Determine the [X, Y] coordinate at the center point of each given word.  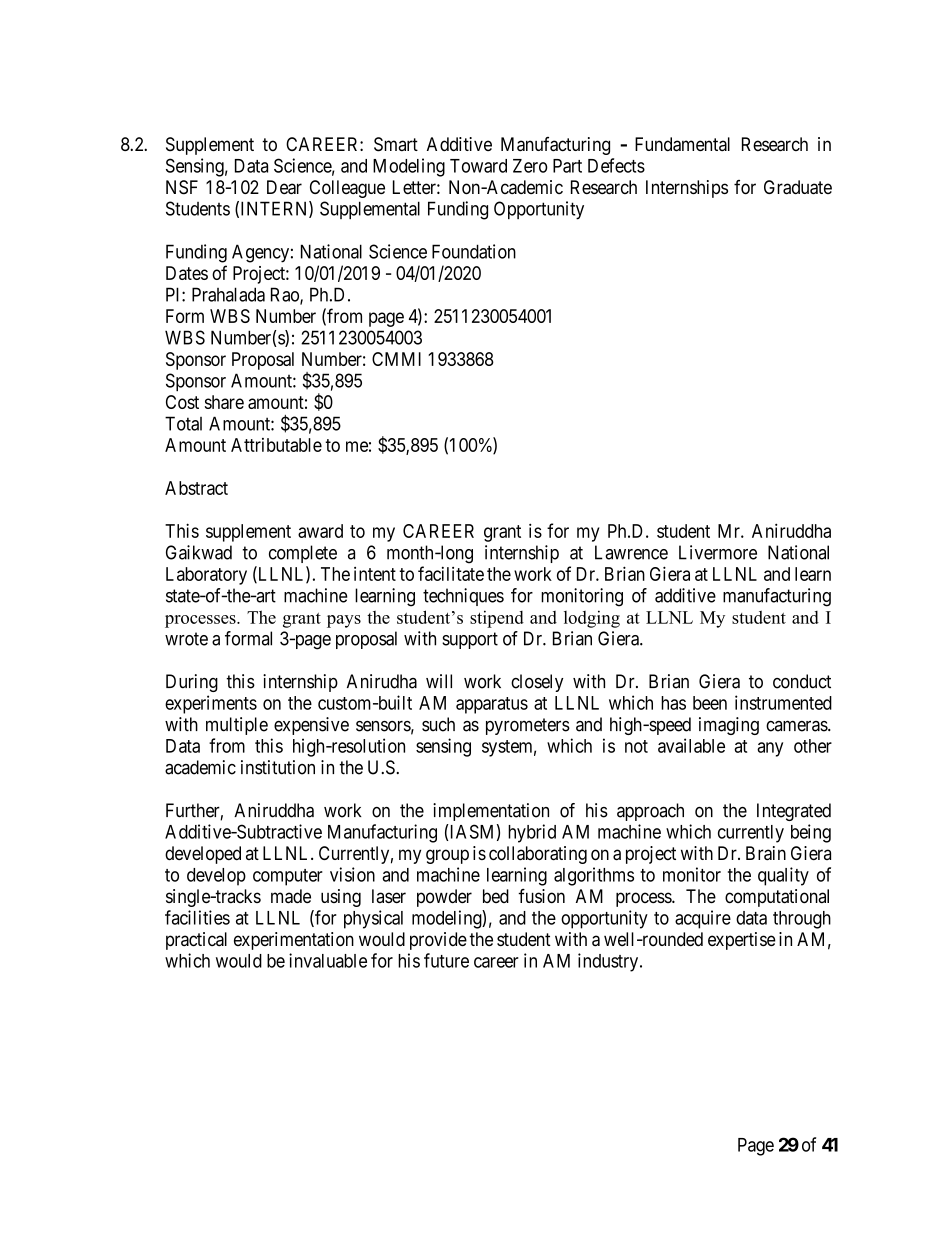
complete [303, 554]
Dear [284, 187]
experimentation [294, 941]
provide [438, 941]
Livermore [718, 552]
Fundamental [682, 144]
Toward [478, 166]
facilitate [451, 573]
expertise [742, 941]
